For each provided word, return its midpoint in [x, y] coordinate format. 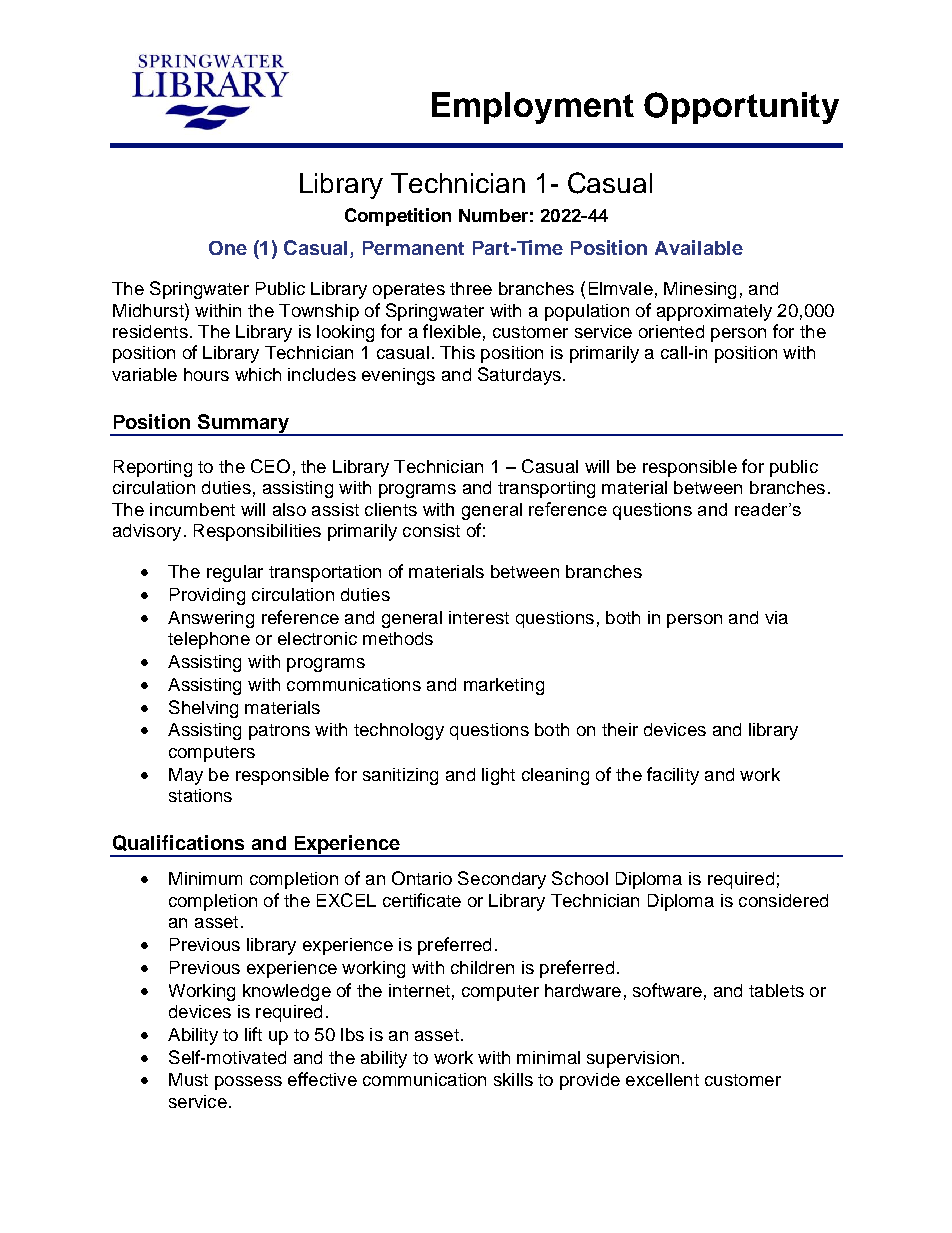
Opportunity [741, 108]
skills [513, 1079]
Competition [398, 217]
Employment [533, 108]
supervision [633, 1059]
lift [253, 1034]
